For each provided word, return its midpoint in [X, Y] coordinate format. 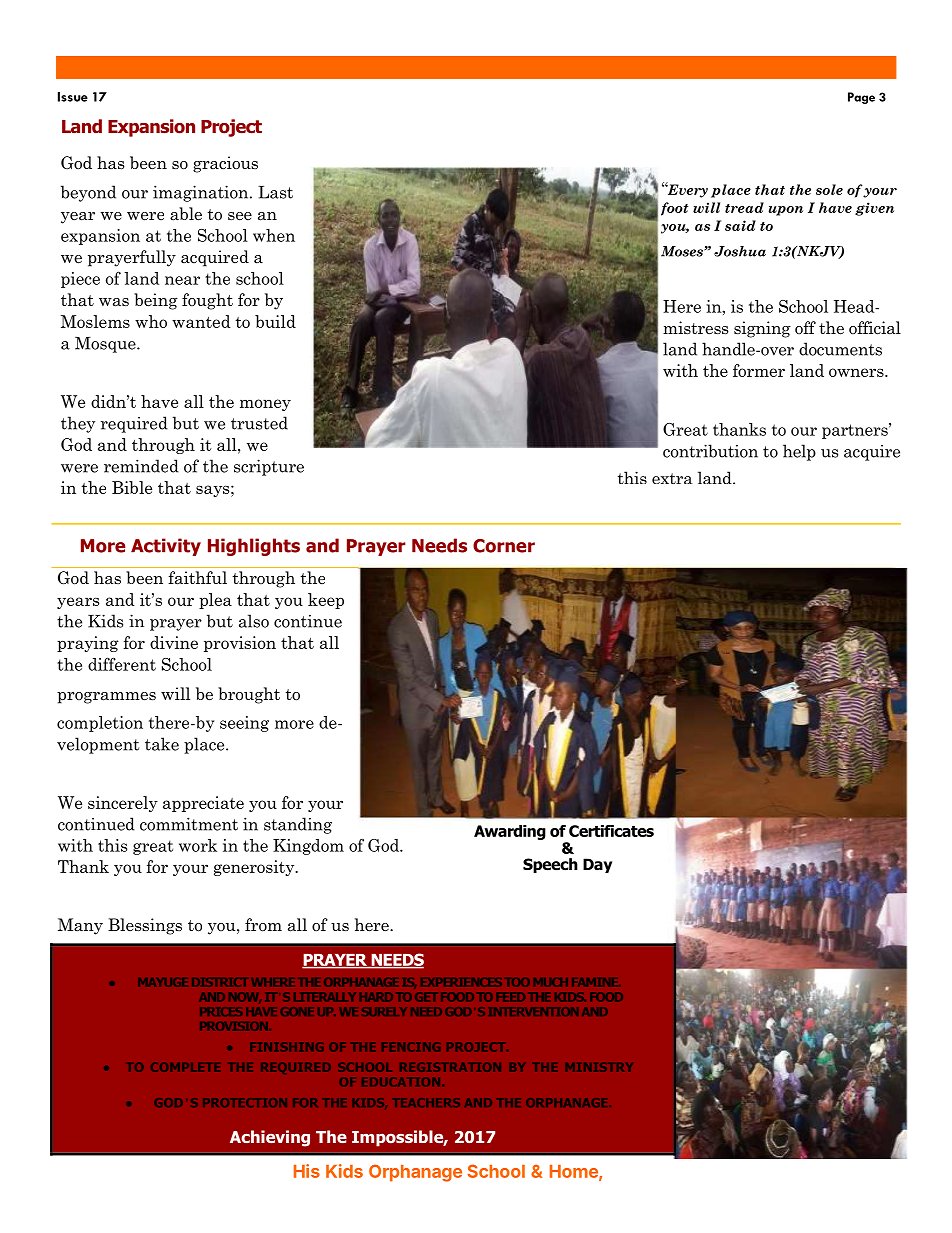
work [198, 845]
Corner [504, 546]
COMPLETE [185, 1067]
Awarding [510, 832]
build [275, 321]
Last [275, 192]
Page [861, 98]
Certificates [611, 831]
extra [672, 478]
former [759, 370]
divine [174, 642]
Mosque [106, 345]
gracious [225, 164]
